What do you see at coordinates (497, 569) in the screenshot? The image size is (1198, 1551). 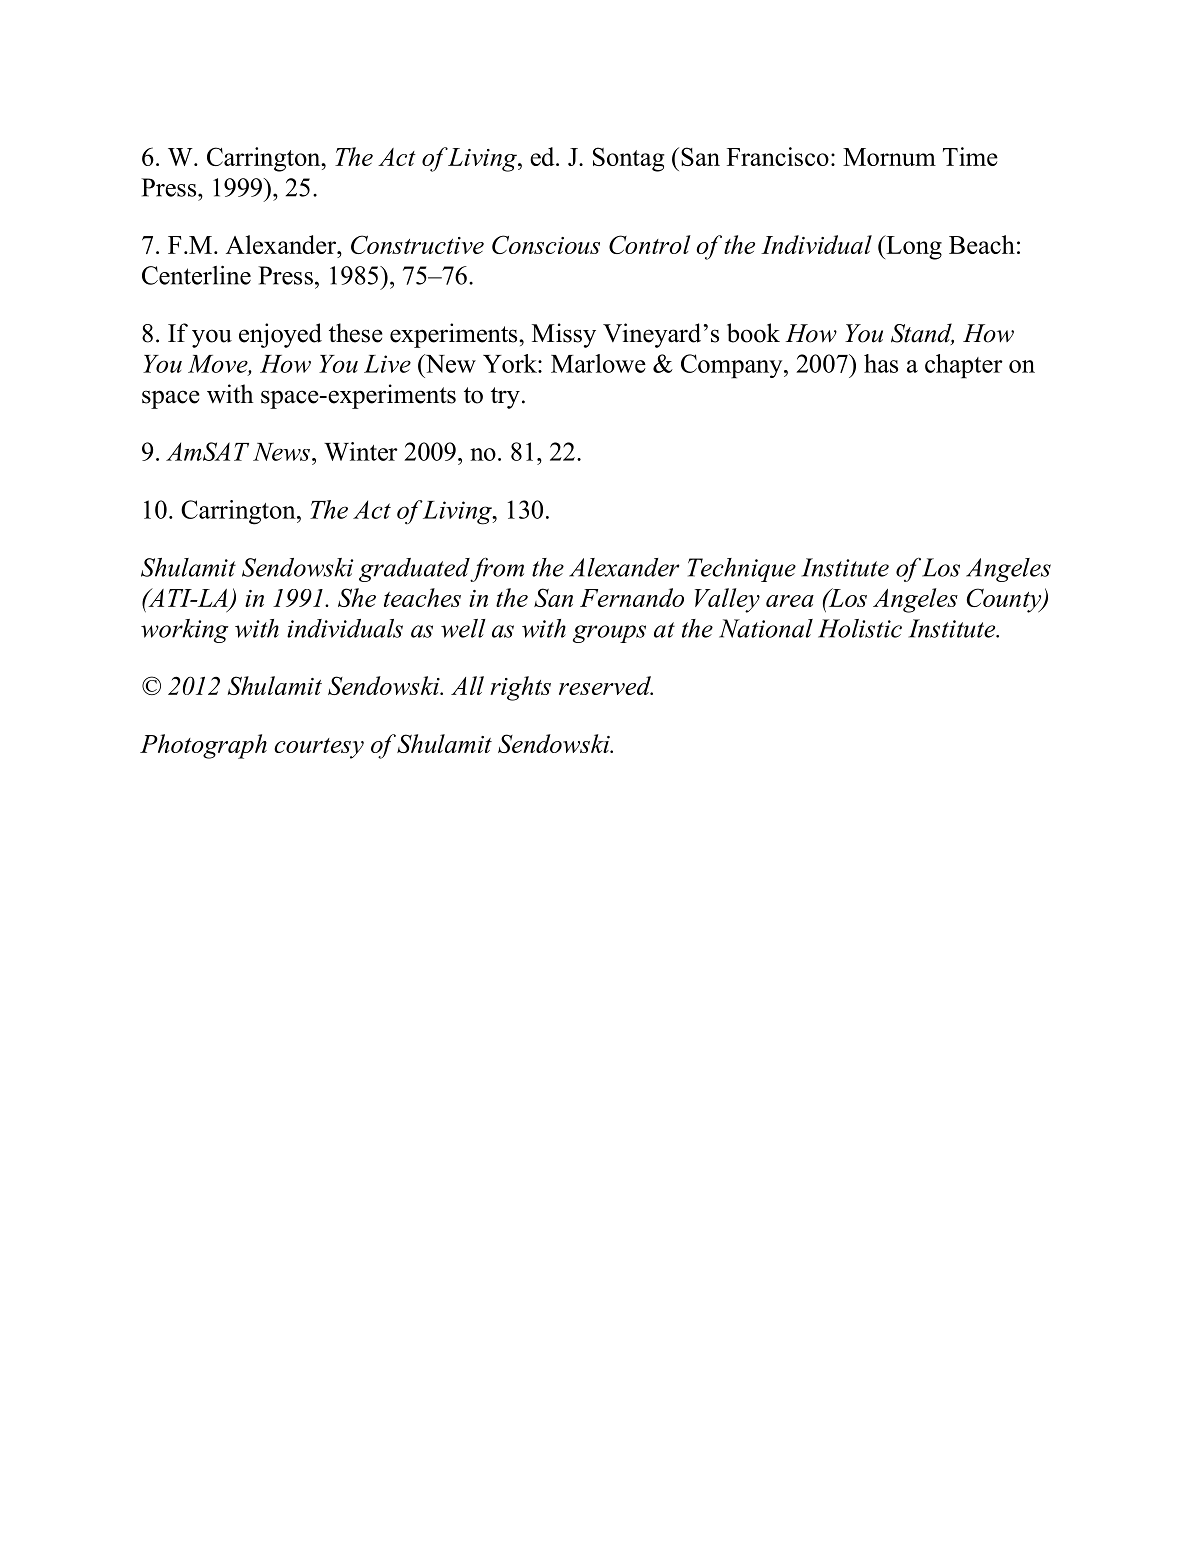 I see `from` at bounding box center [497, 569].
